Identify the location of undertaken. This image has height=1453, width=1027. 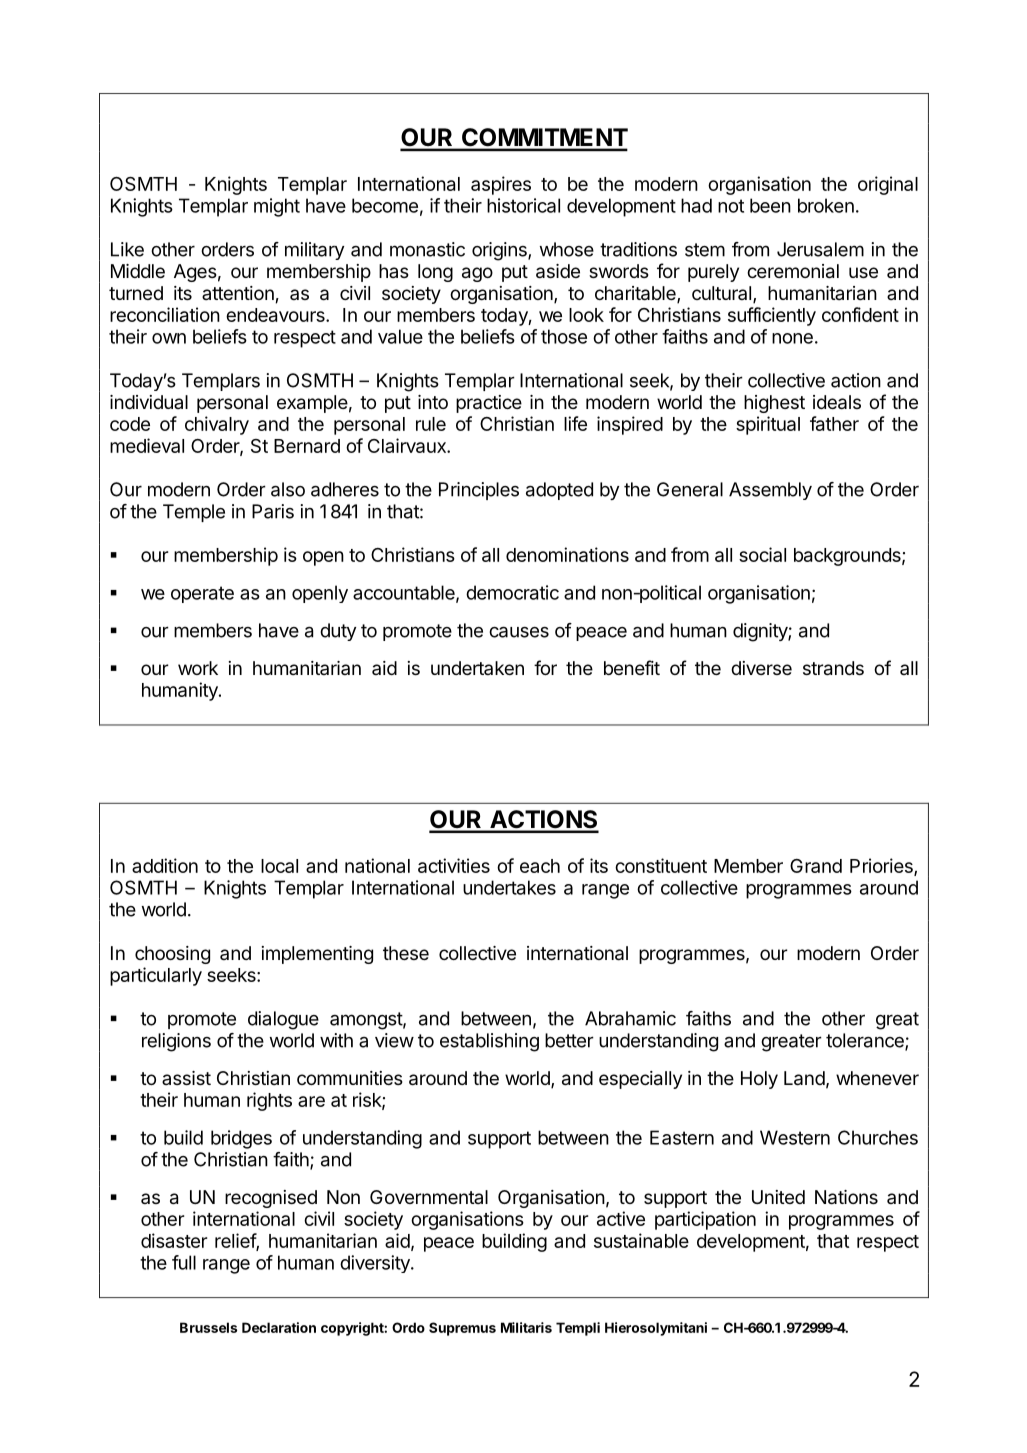
(477, 668).
